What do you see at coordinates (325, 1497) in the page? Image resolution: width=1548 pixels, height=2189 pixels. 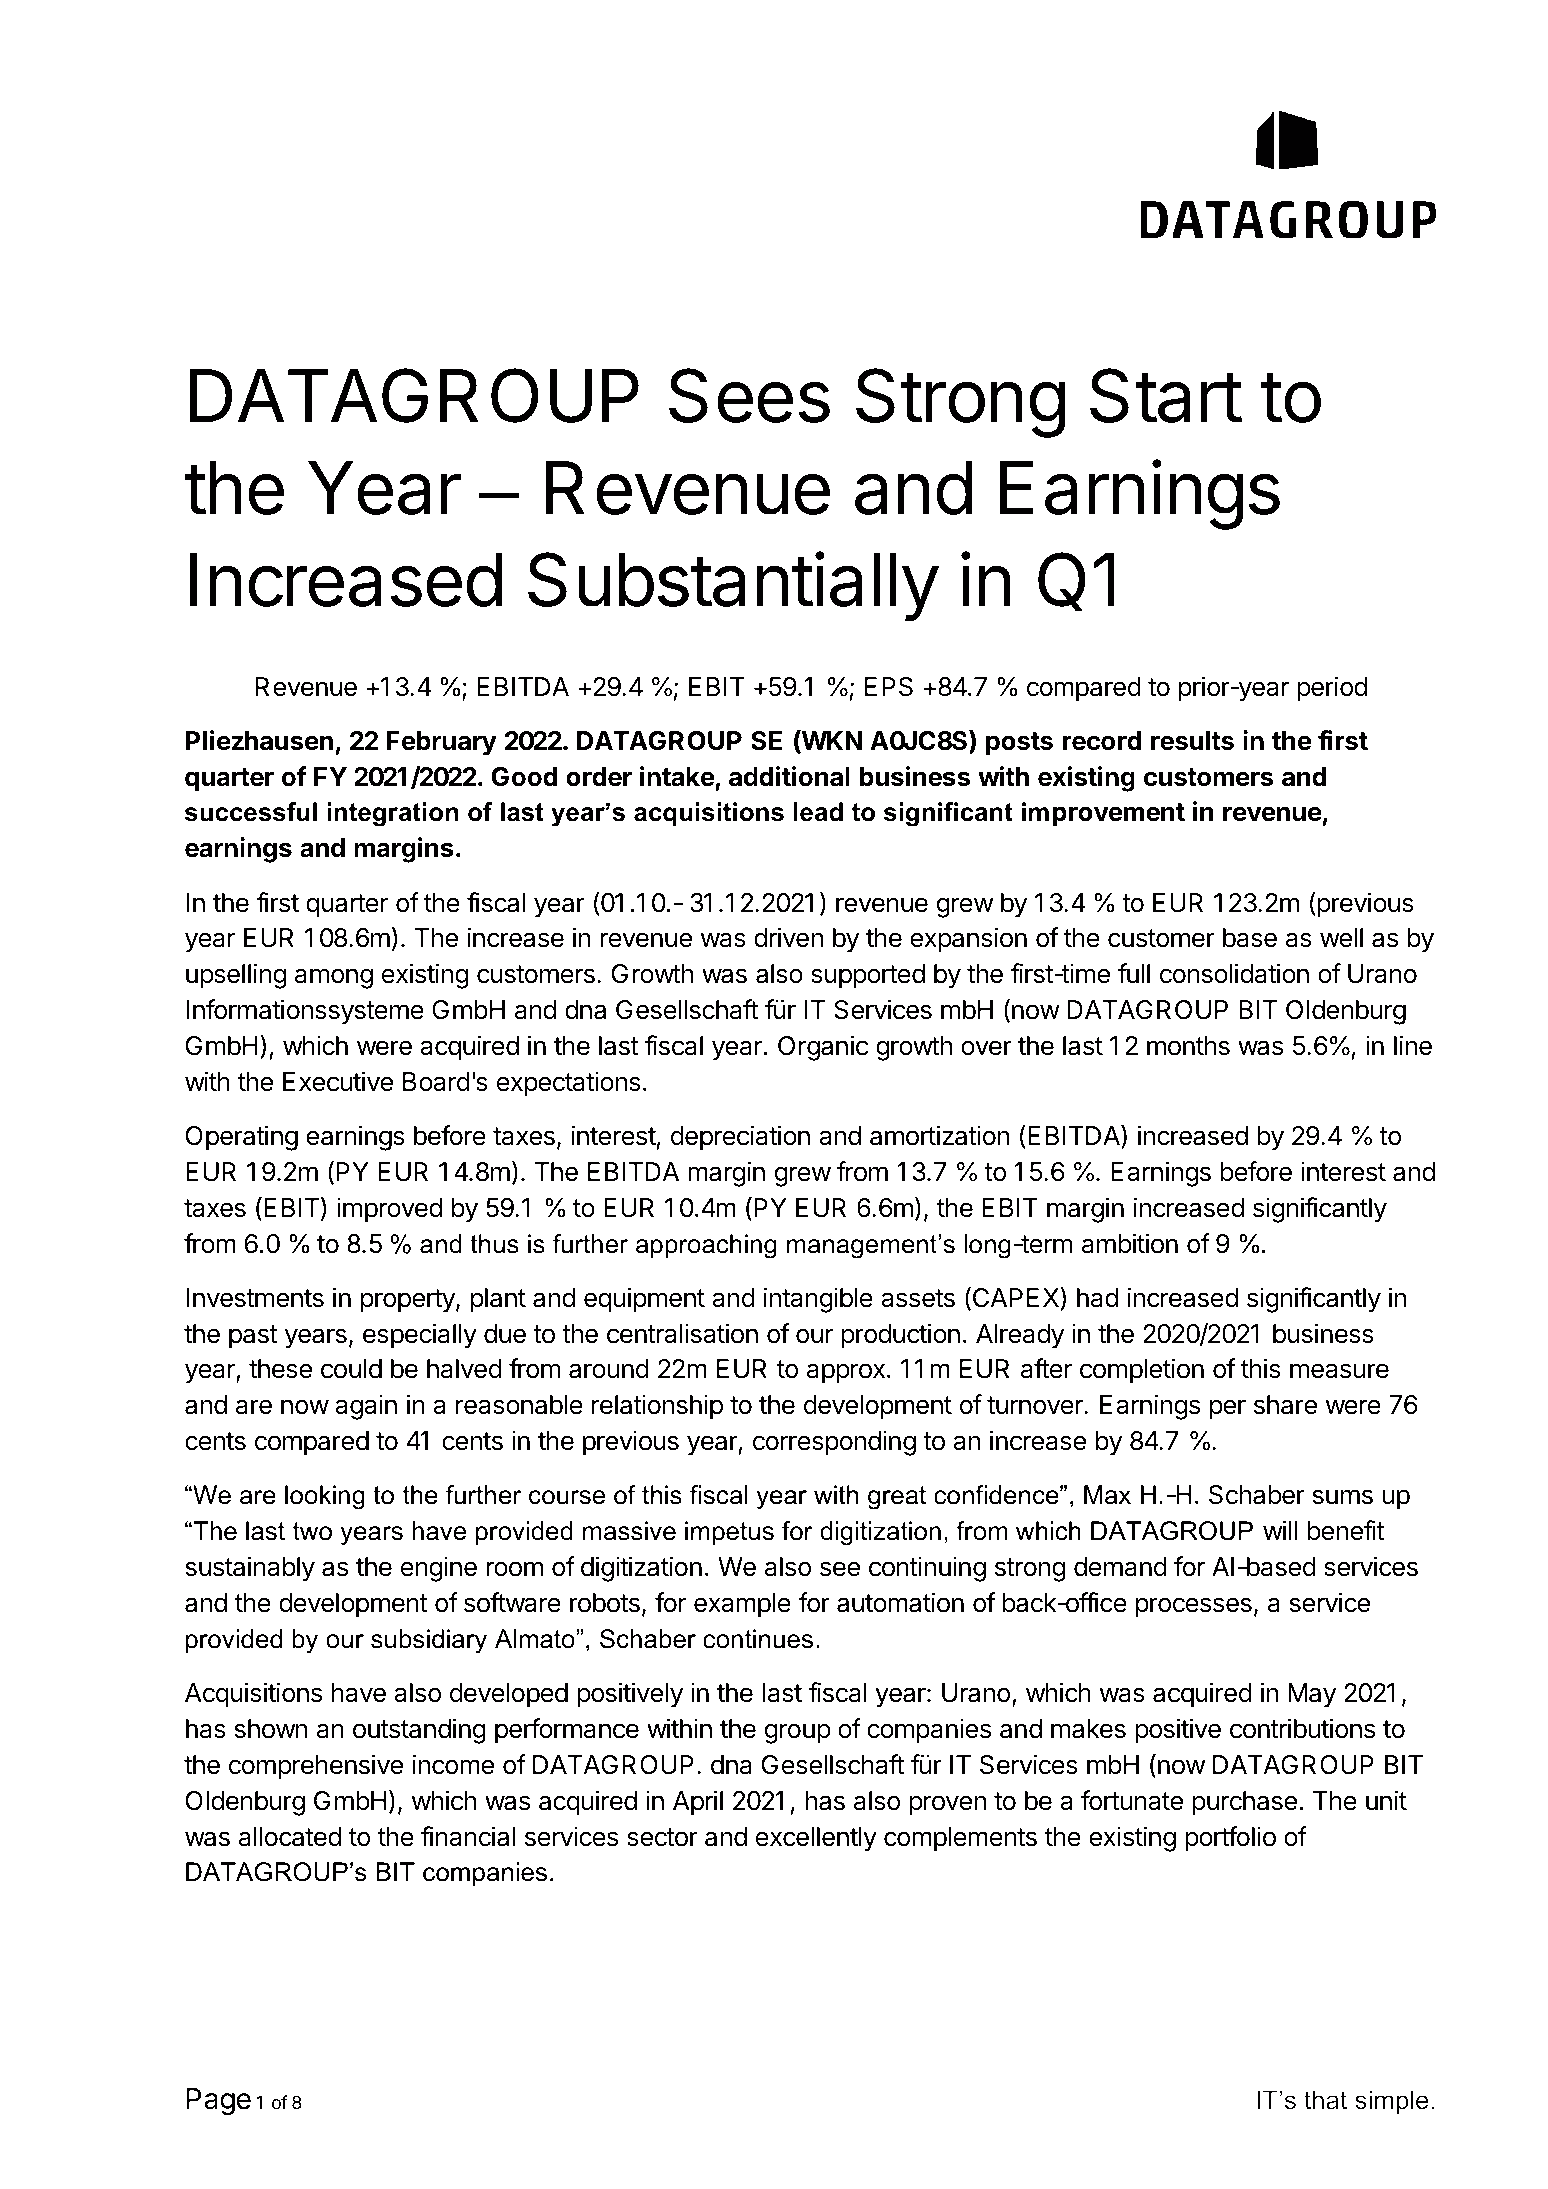 I see `looking` at bounding box center [325, 1497].
